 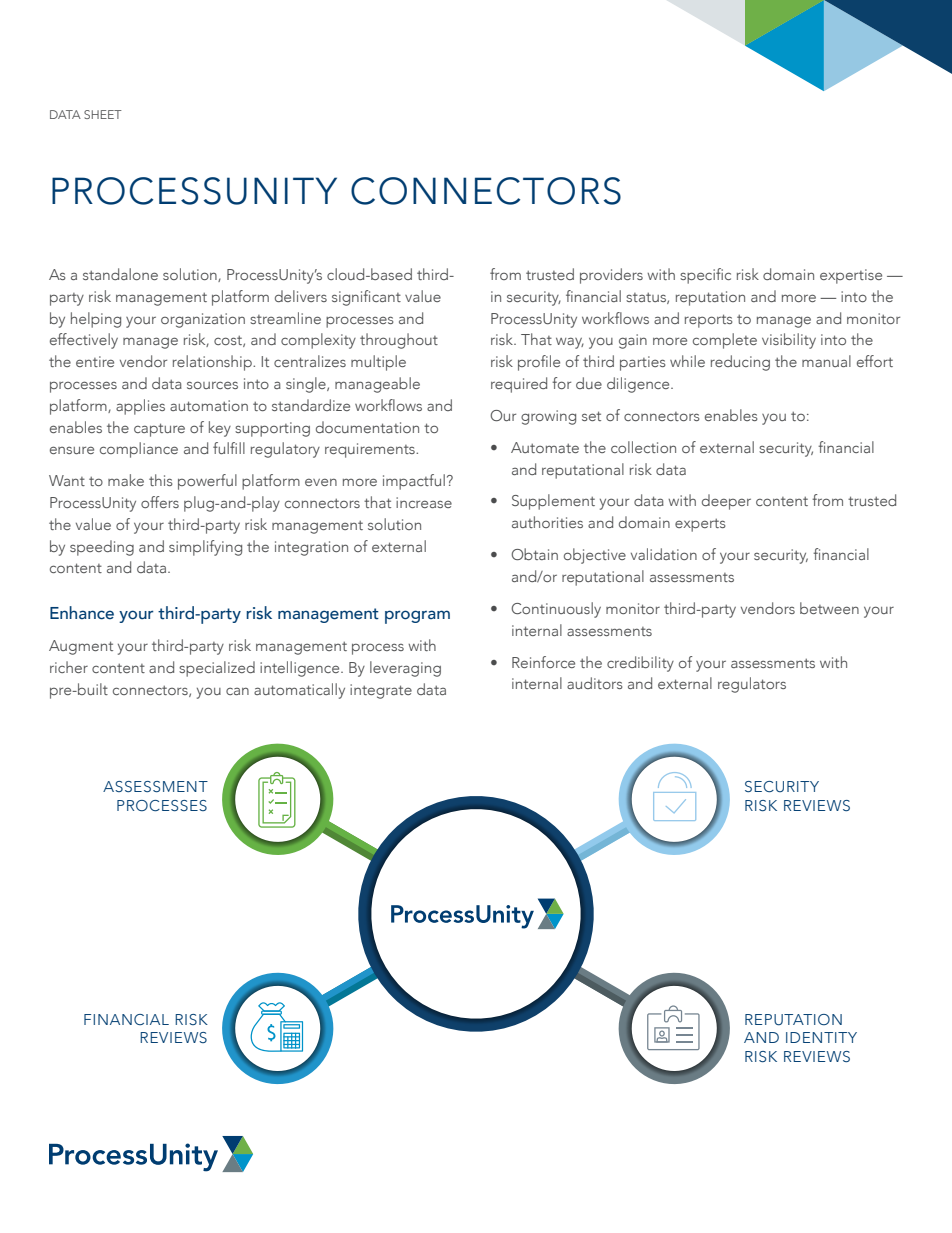 What do you see at coordinates (381, 691) in the screenshot?
I see `integrate` at bounding box center [381, 691].
